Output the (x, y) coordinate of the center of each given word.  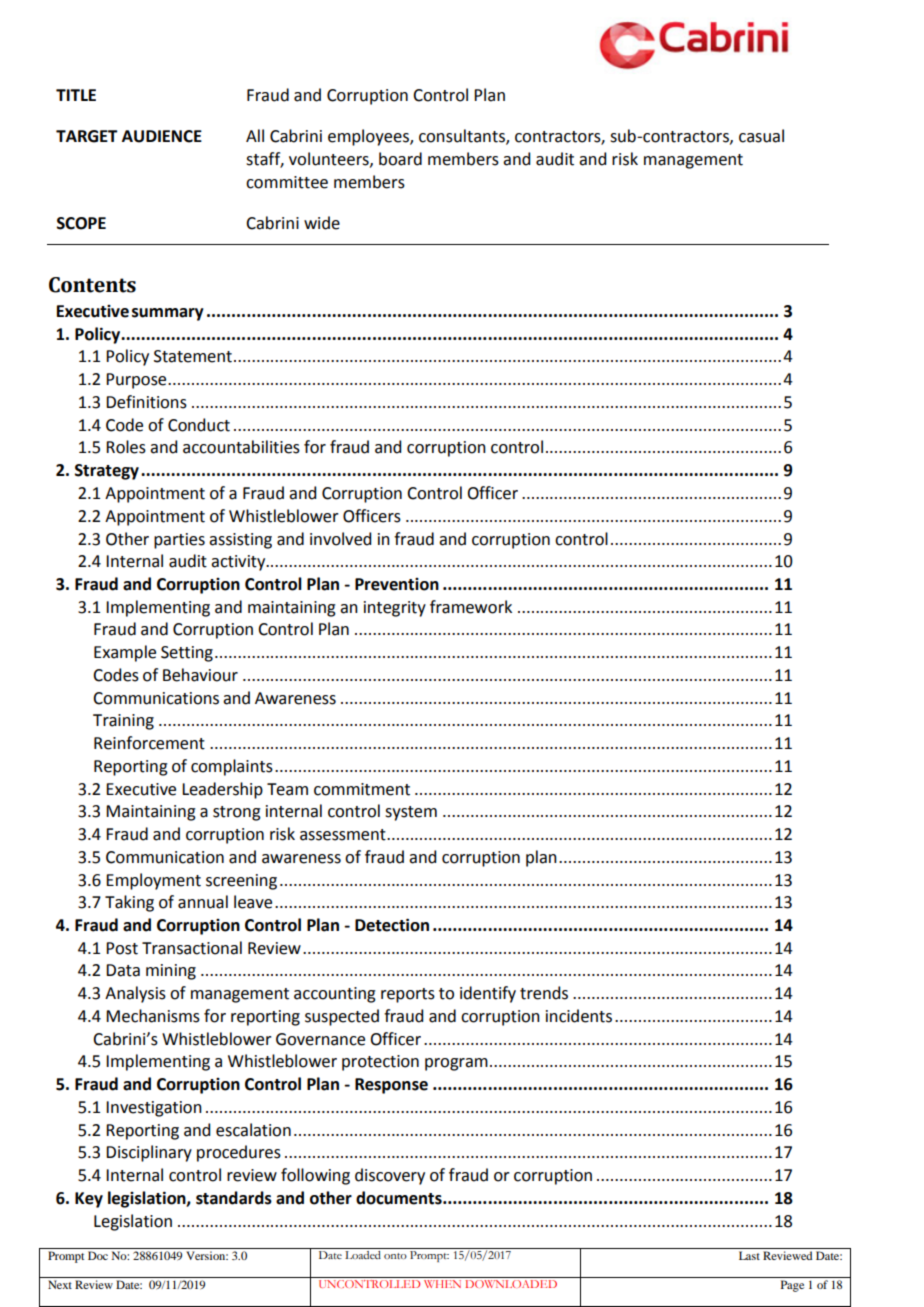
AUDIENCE (162, 136)
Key (89, 1200)
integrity (395, 609)
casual (761, 136)
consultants (463, 137)
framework (471, 607)
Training (123, 722)
